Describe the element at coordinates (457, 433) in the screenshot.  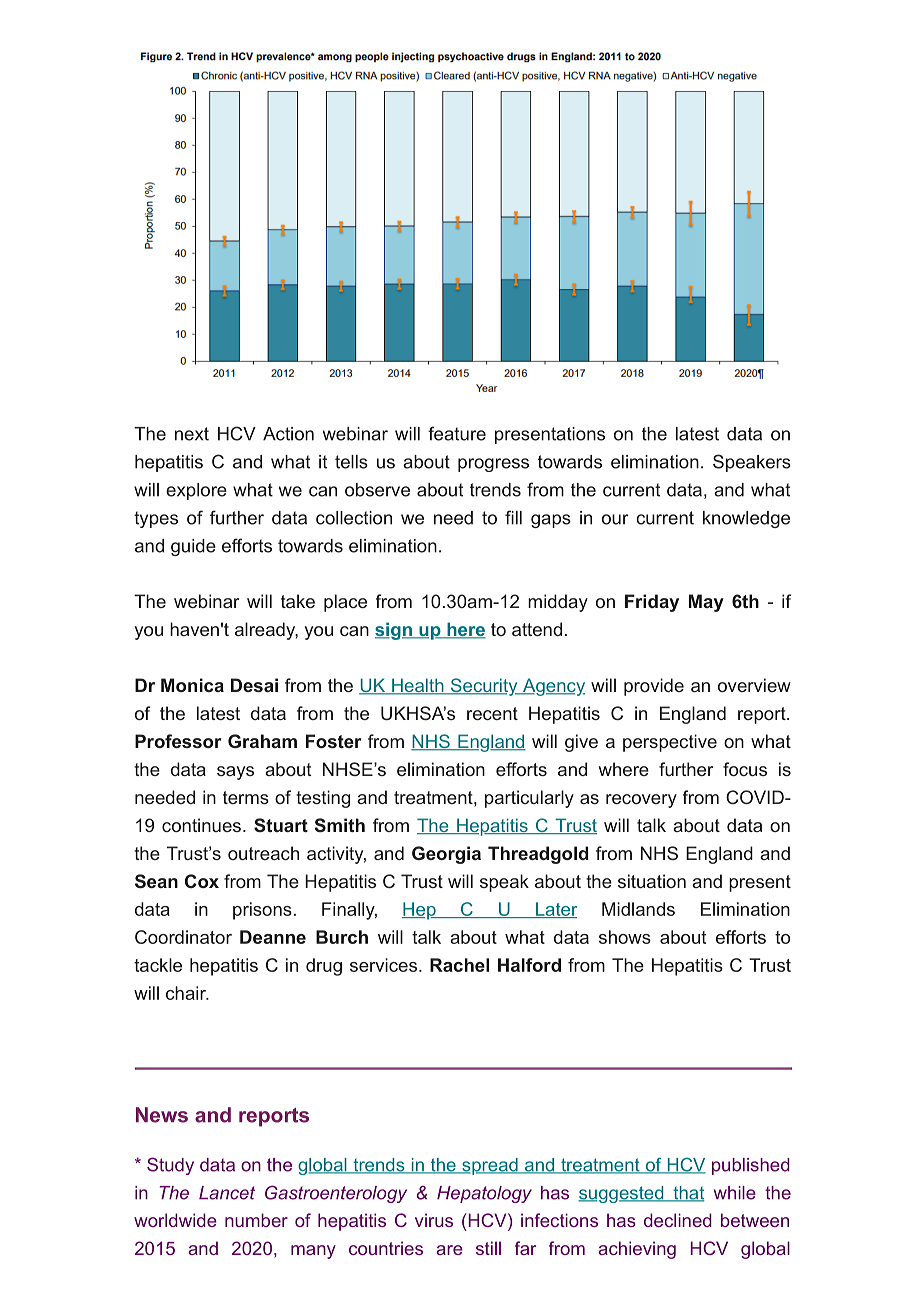
I see `feature` at that location.
